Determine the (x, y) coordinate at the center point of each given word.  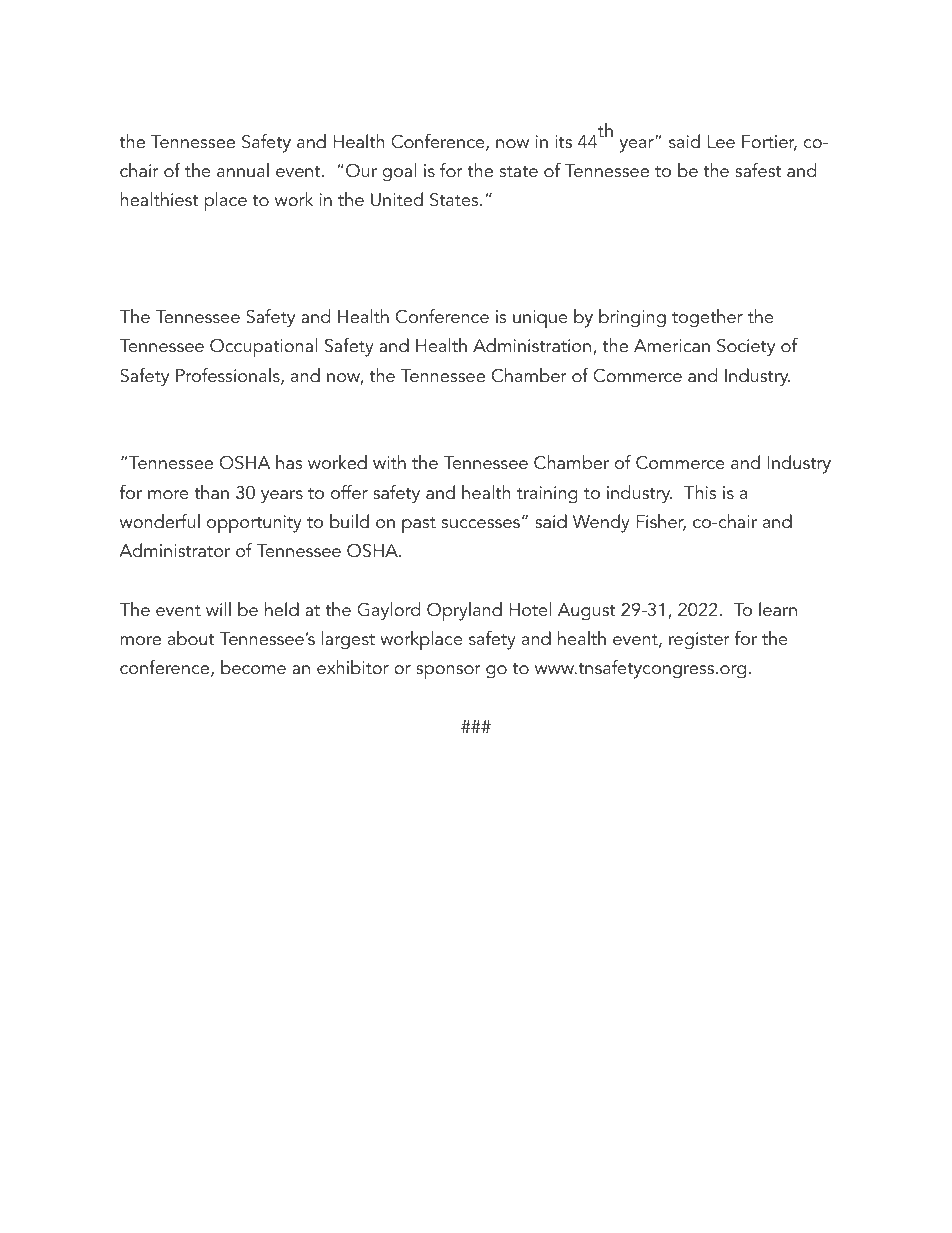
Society (746, 347)
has (289, 462)
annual (243, 170)
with (389, 462)
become (253, 667)
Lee (721, 142)
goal (399, 172)
